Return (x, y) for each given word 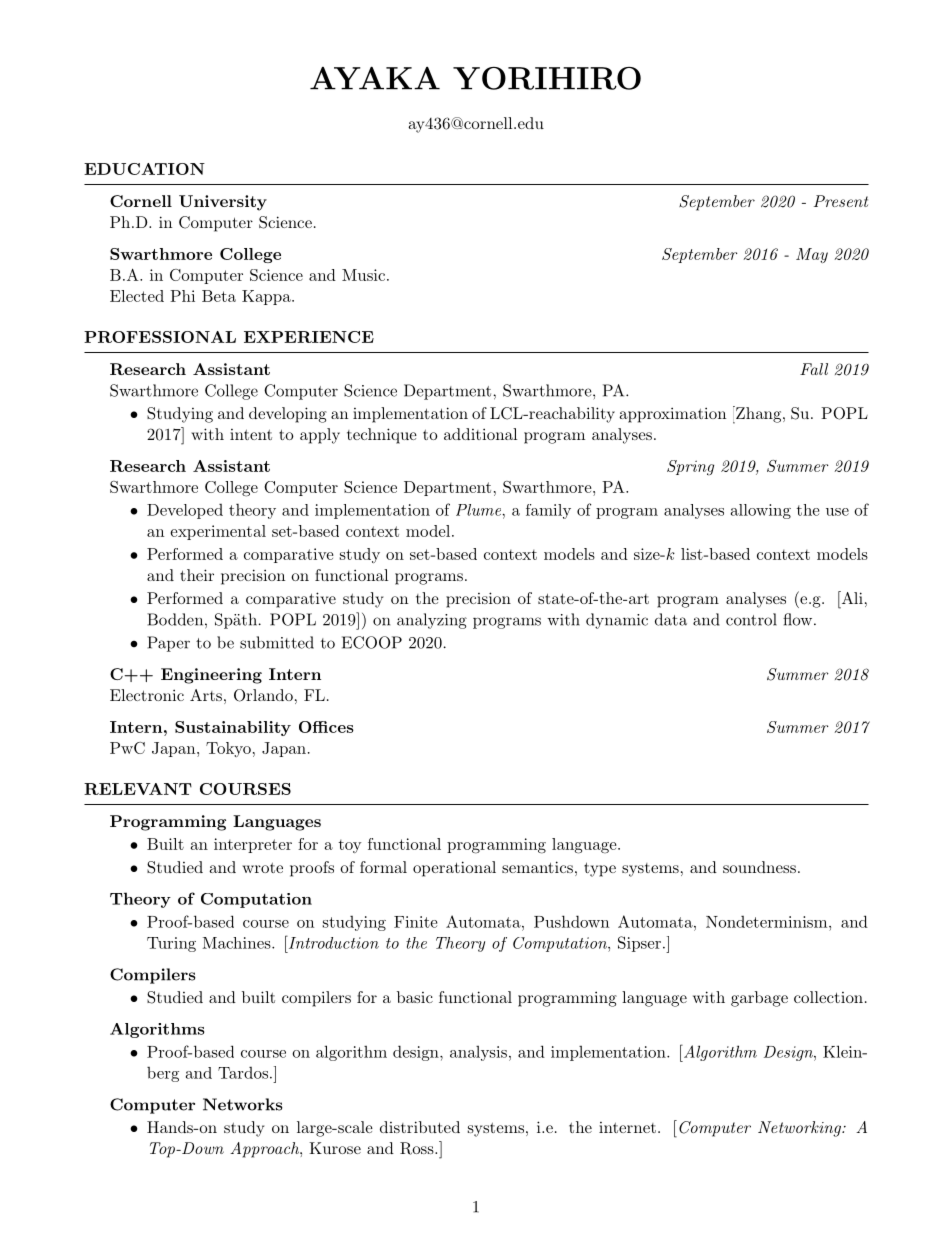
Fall (814, 369)
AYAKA (375, 78)
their (197, 575)
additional (480, 434)
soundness (759, 867)
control (751, 619)
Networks (243, 1104)
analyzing (432, 621)
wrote (262, 867)
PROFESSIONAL (160, 337)
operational (454, 869)
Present (841, 201)
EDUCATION (144, 169)
